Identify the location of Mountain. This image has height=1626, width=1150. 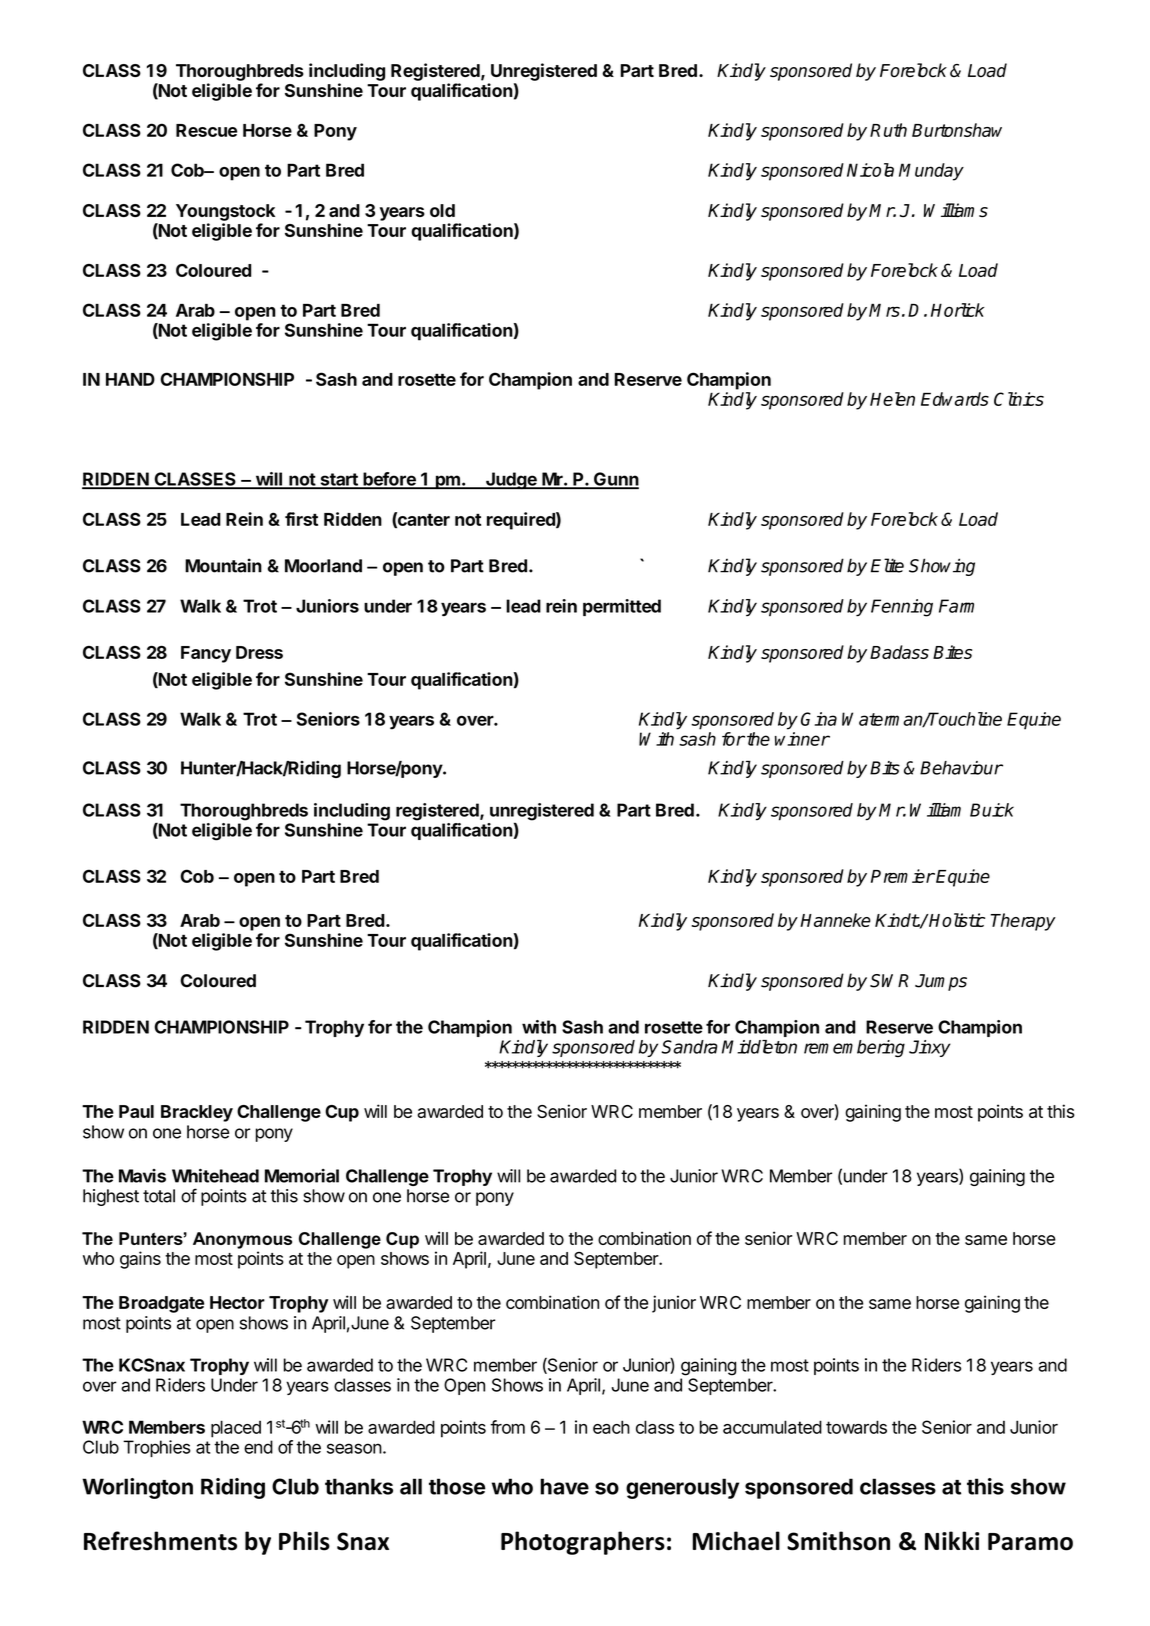
(223, 565).
